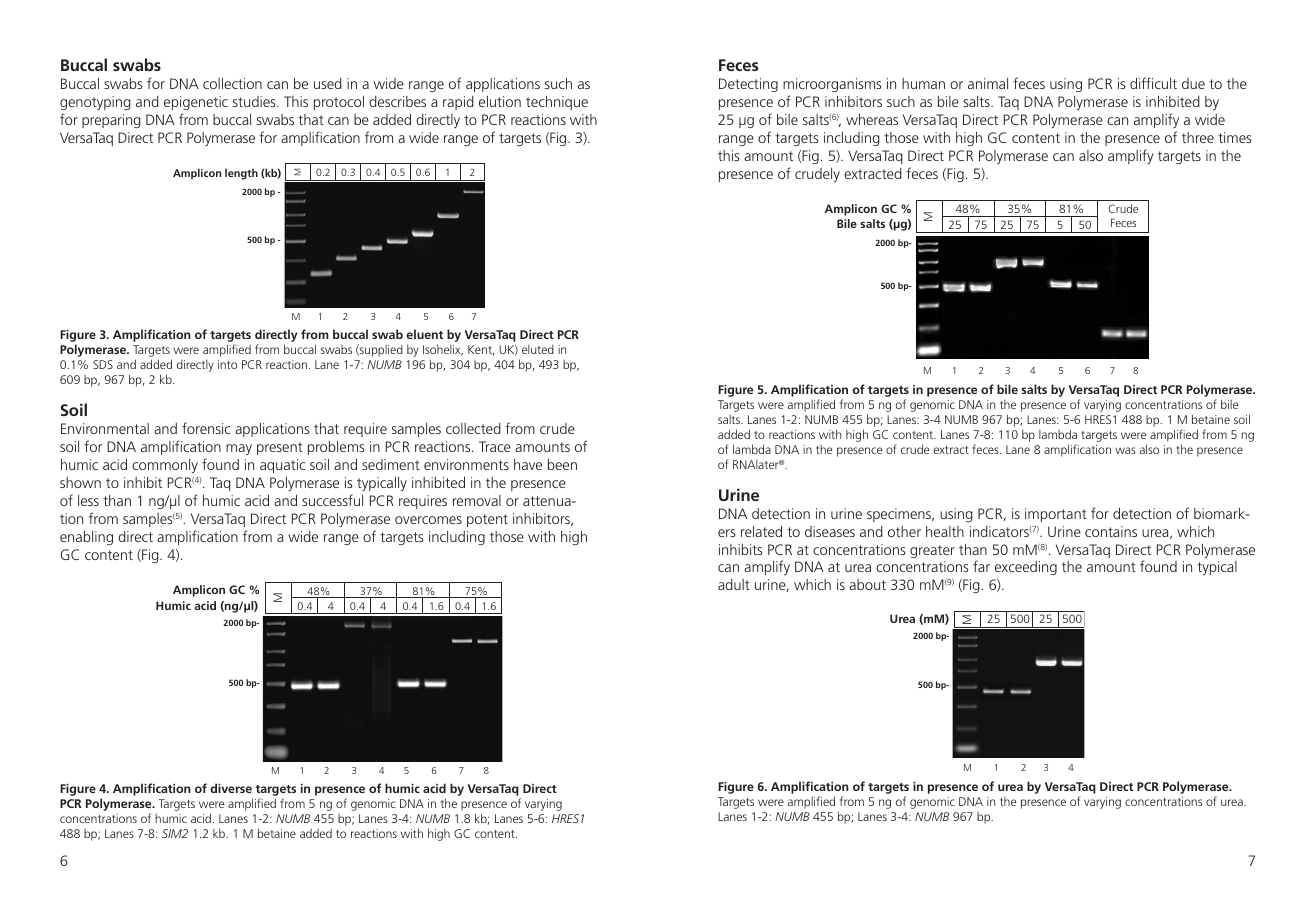 This screenshot has width=1316, height=897. What do you see at coordinates (424, 334) in the screenshot?
I see `eluent` at bounding box center [424, 334].
